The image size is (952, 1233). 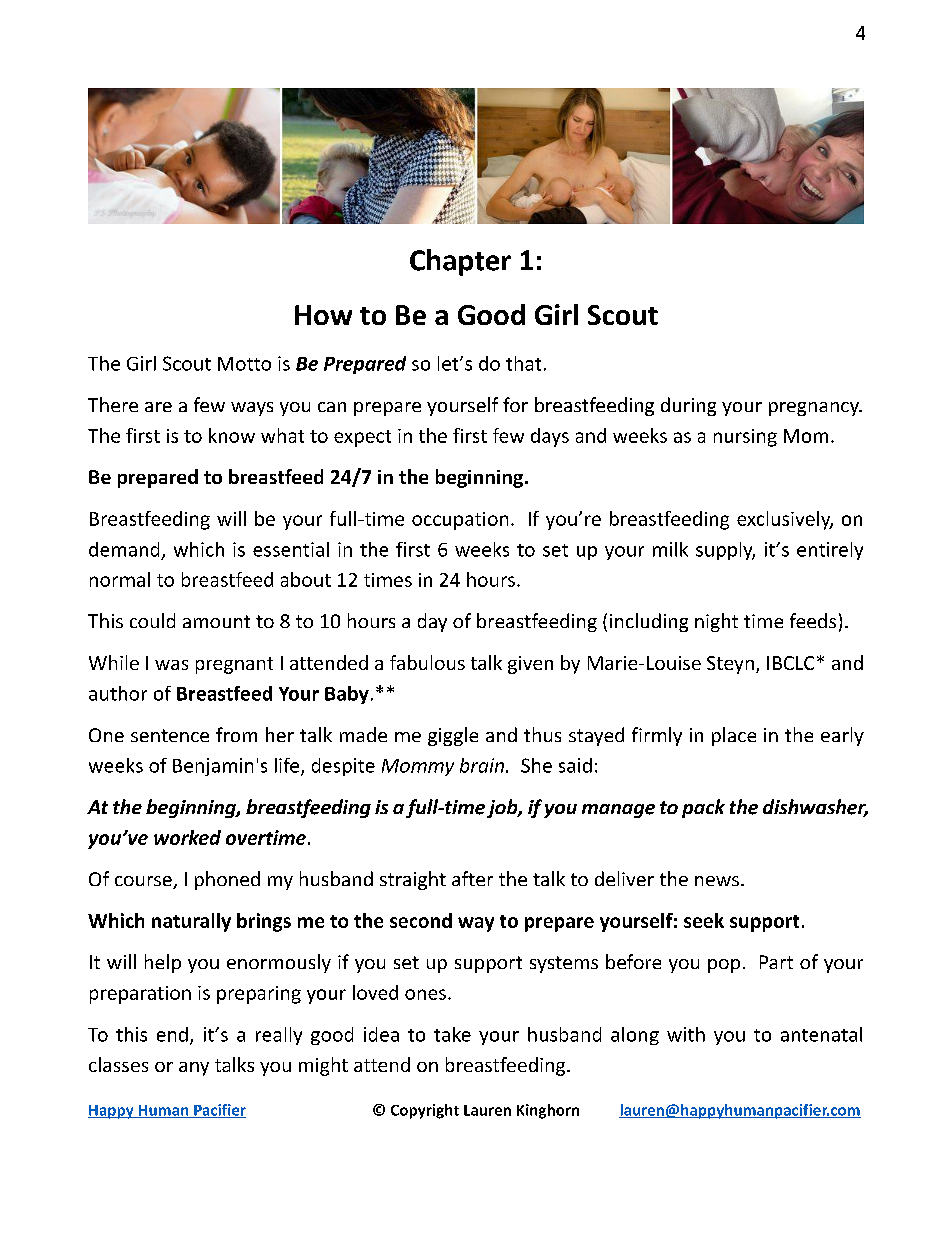 What do you see at coordinates (460, 521) in the screenshot?
I see `occupation` at bounding box center [460, 521].
